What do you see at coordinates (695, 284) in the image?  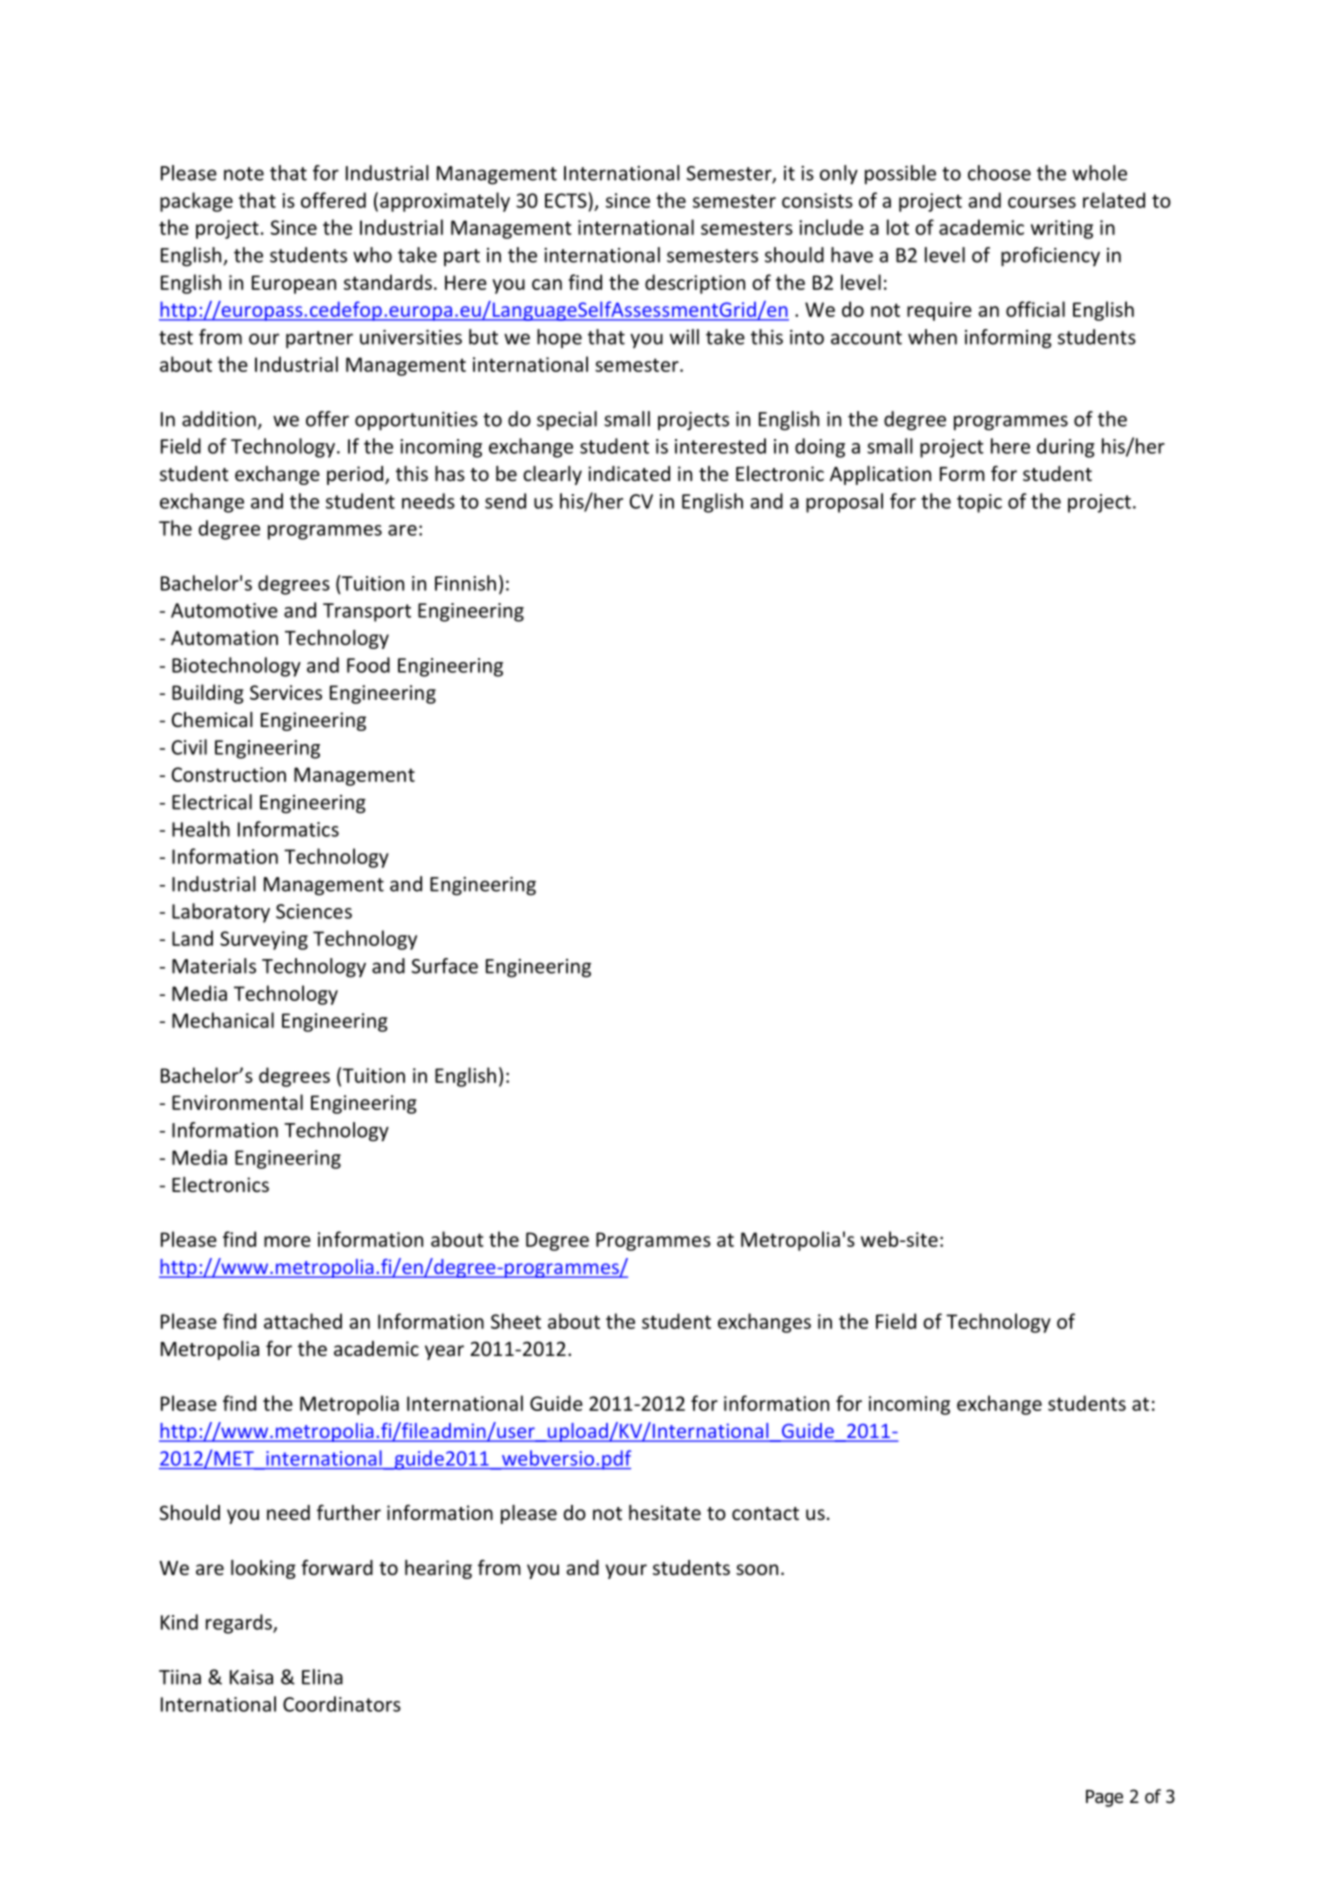 I see `description` at bounding box center [695, 284].
